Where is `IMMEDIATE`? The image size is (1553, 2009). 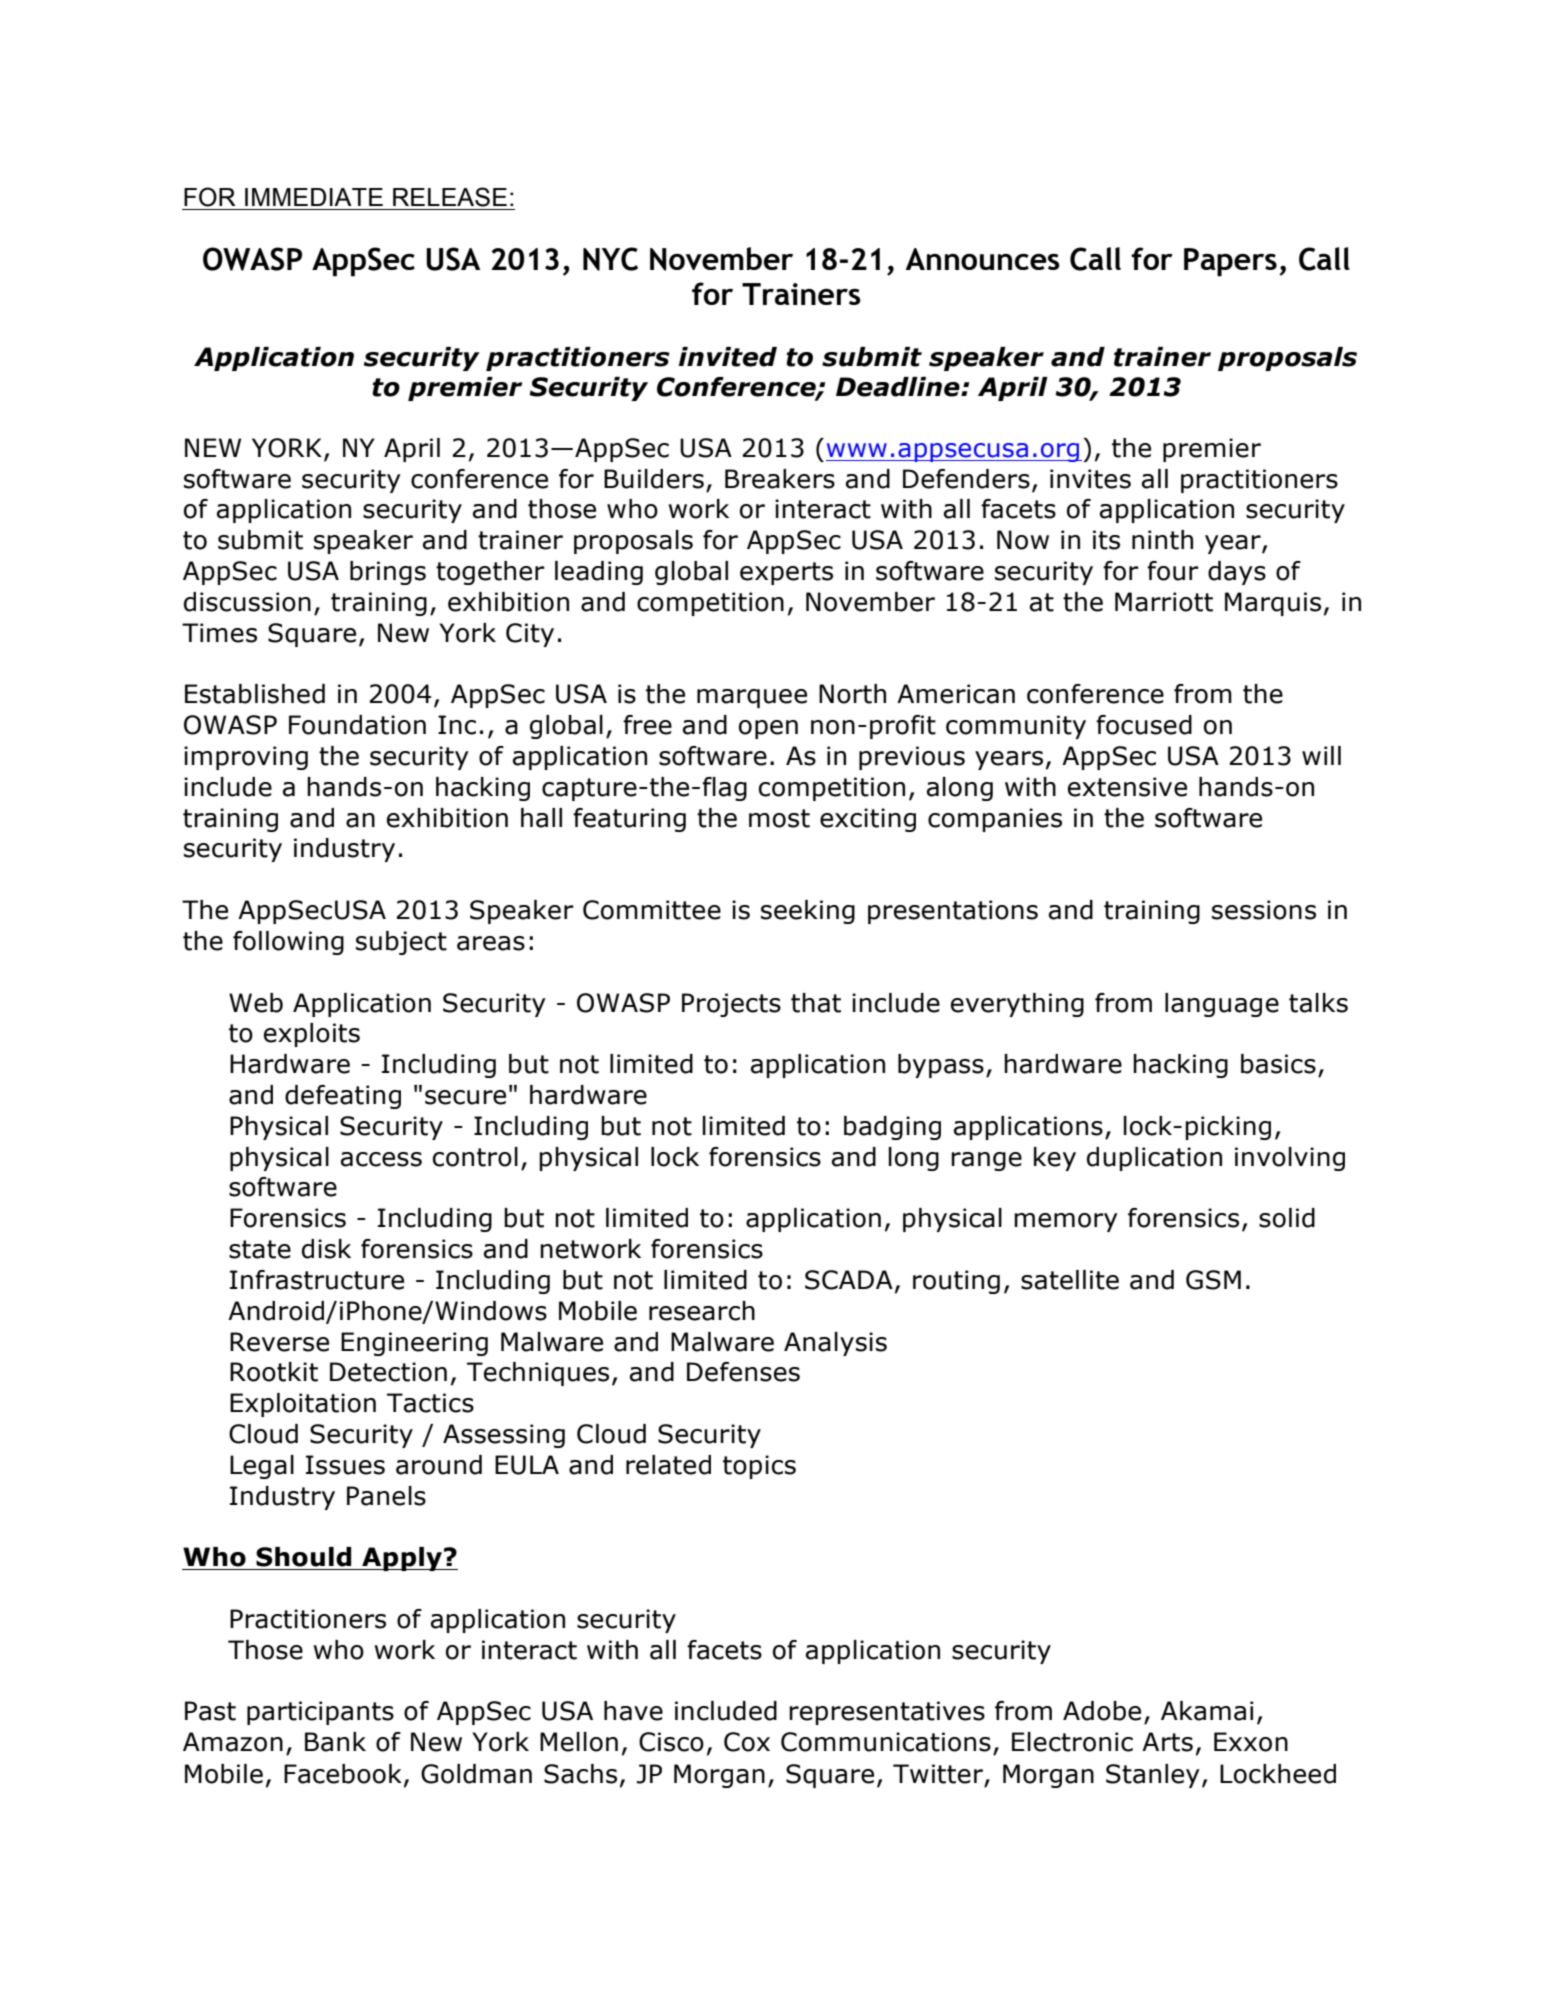 IMMEDIATE is located at coordinates (314, 197).
